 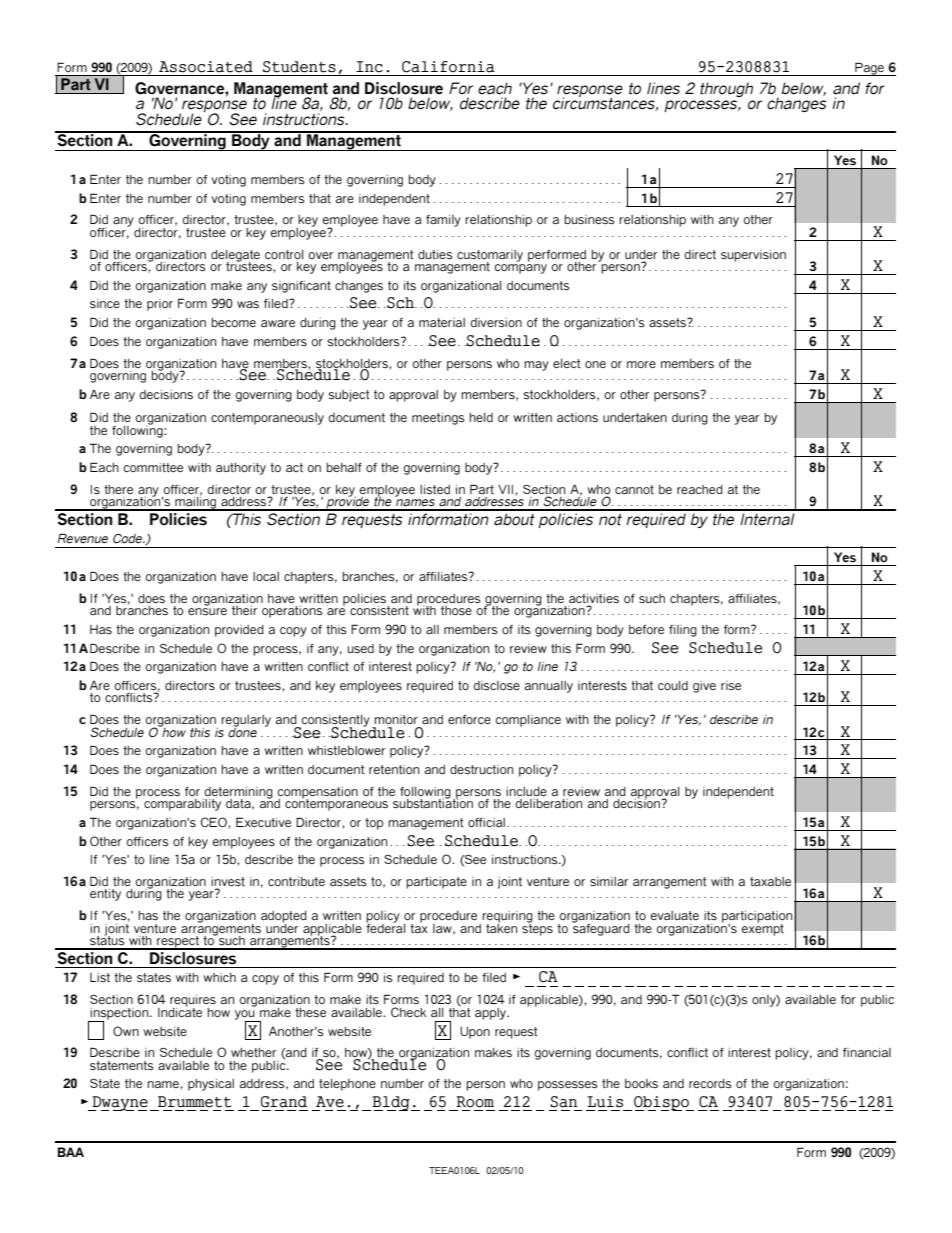 What do you see at coordinates (448, 67) in the screenshot?
I see `California` at bounding box center [448, 67].
